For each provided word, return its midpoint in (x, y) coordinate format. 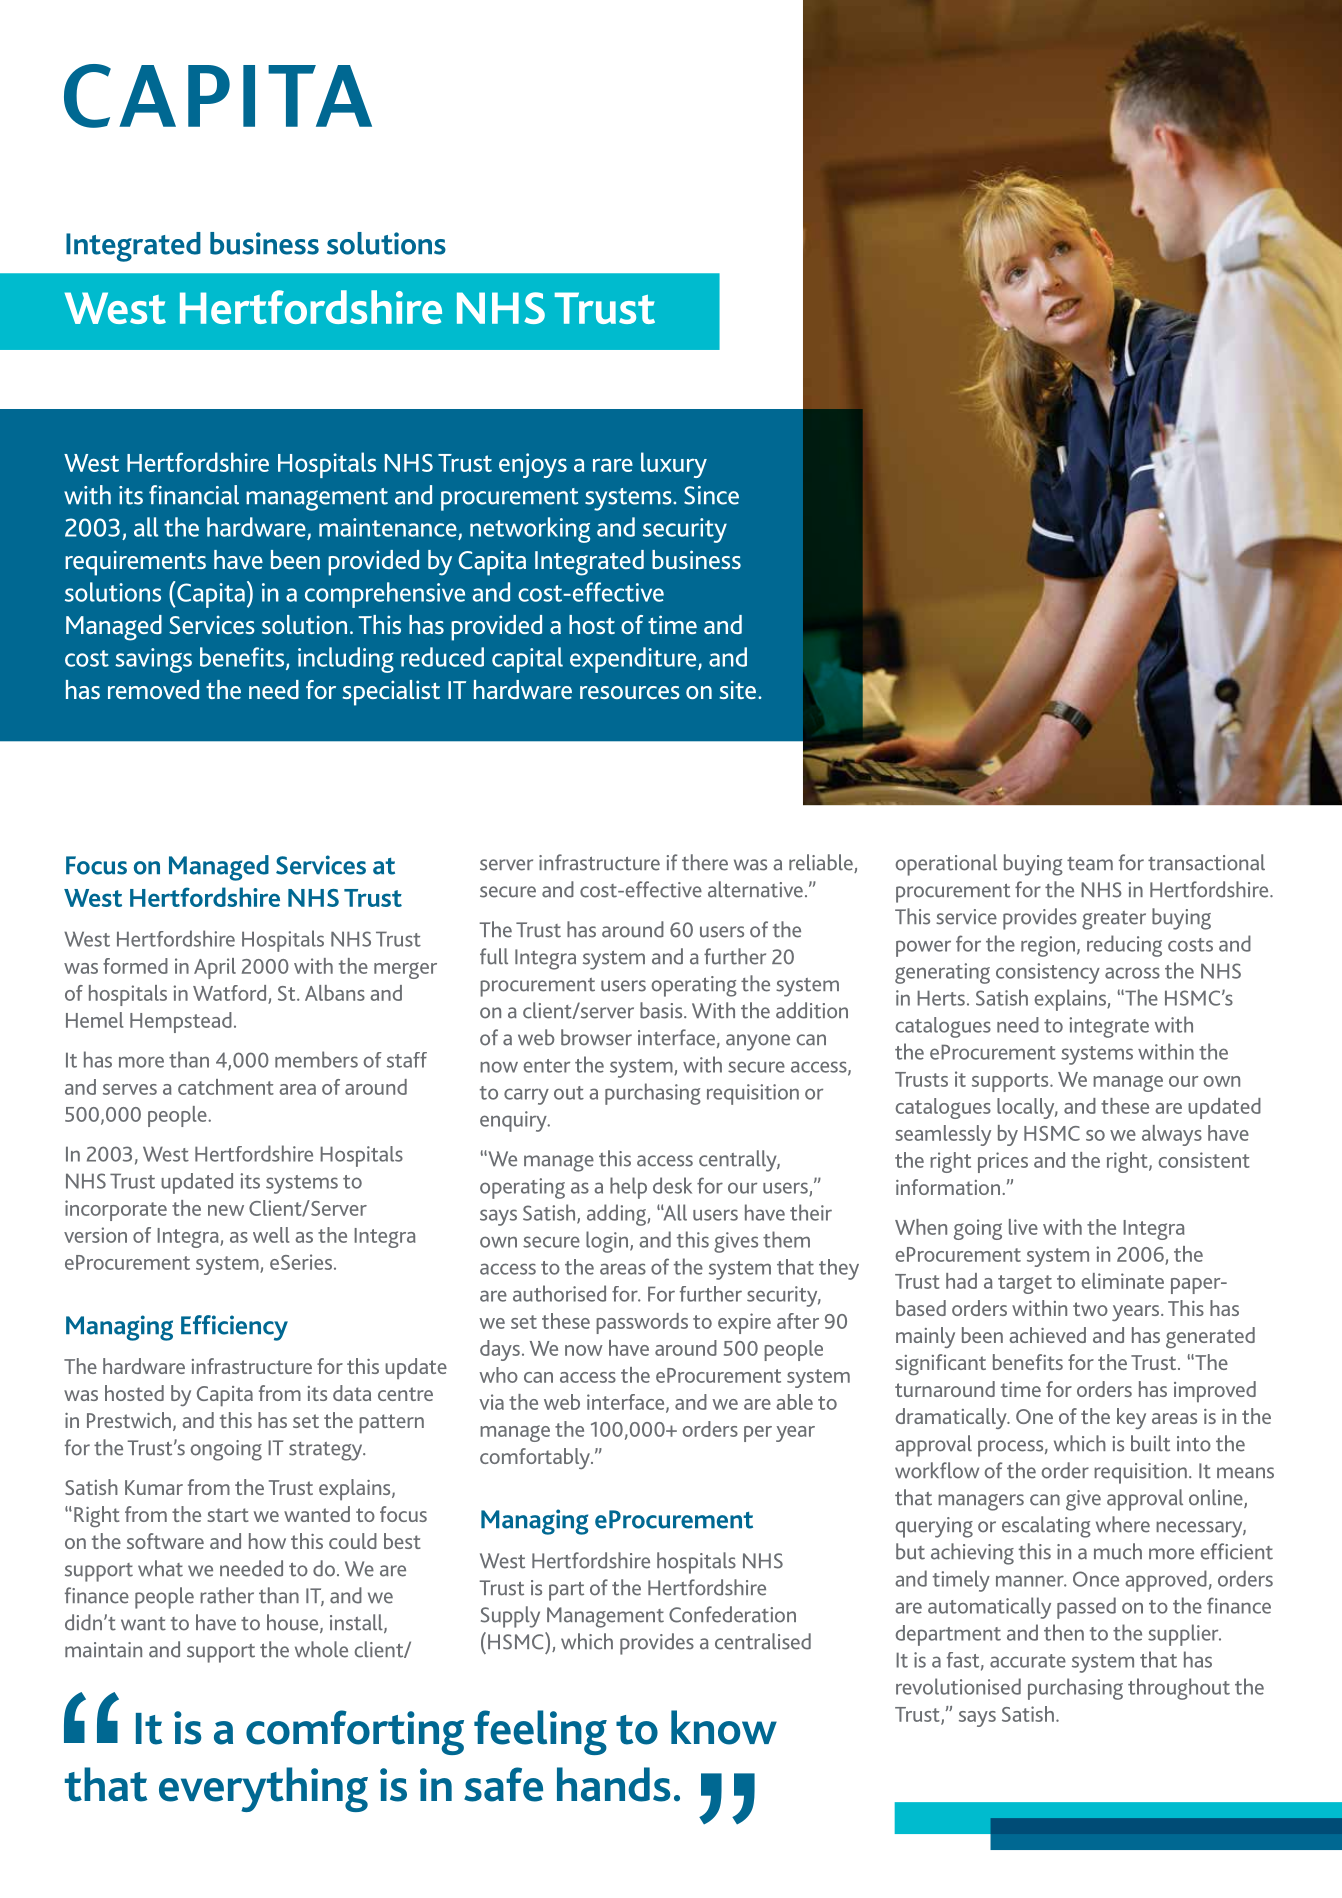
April (215, 968)
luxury (674, 465)
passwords (642, 1323)
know (724, 1727)
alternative (755, 889)
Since (711, 495)
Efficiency (234, 1328)
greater (1114, 920)
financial (194, 495)
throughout (1179, 1689)
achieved (1048, 1335)
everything (263, 1789)
